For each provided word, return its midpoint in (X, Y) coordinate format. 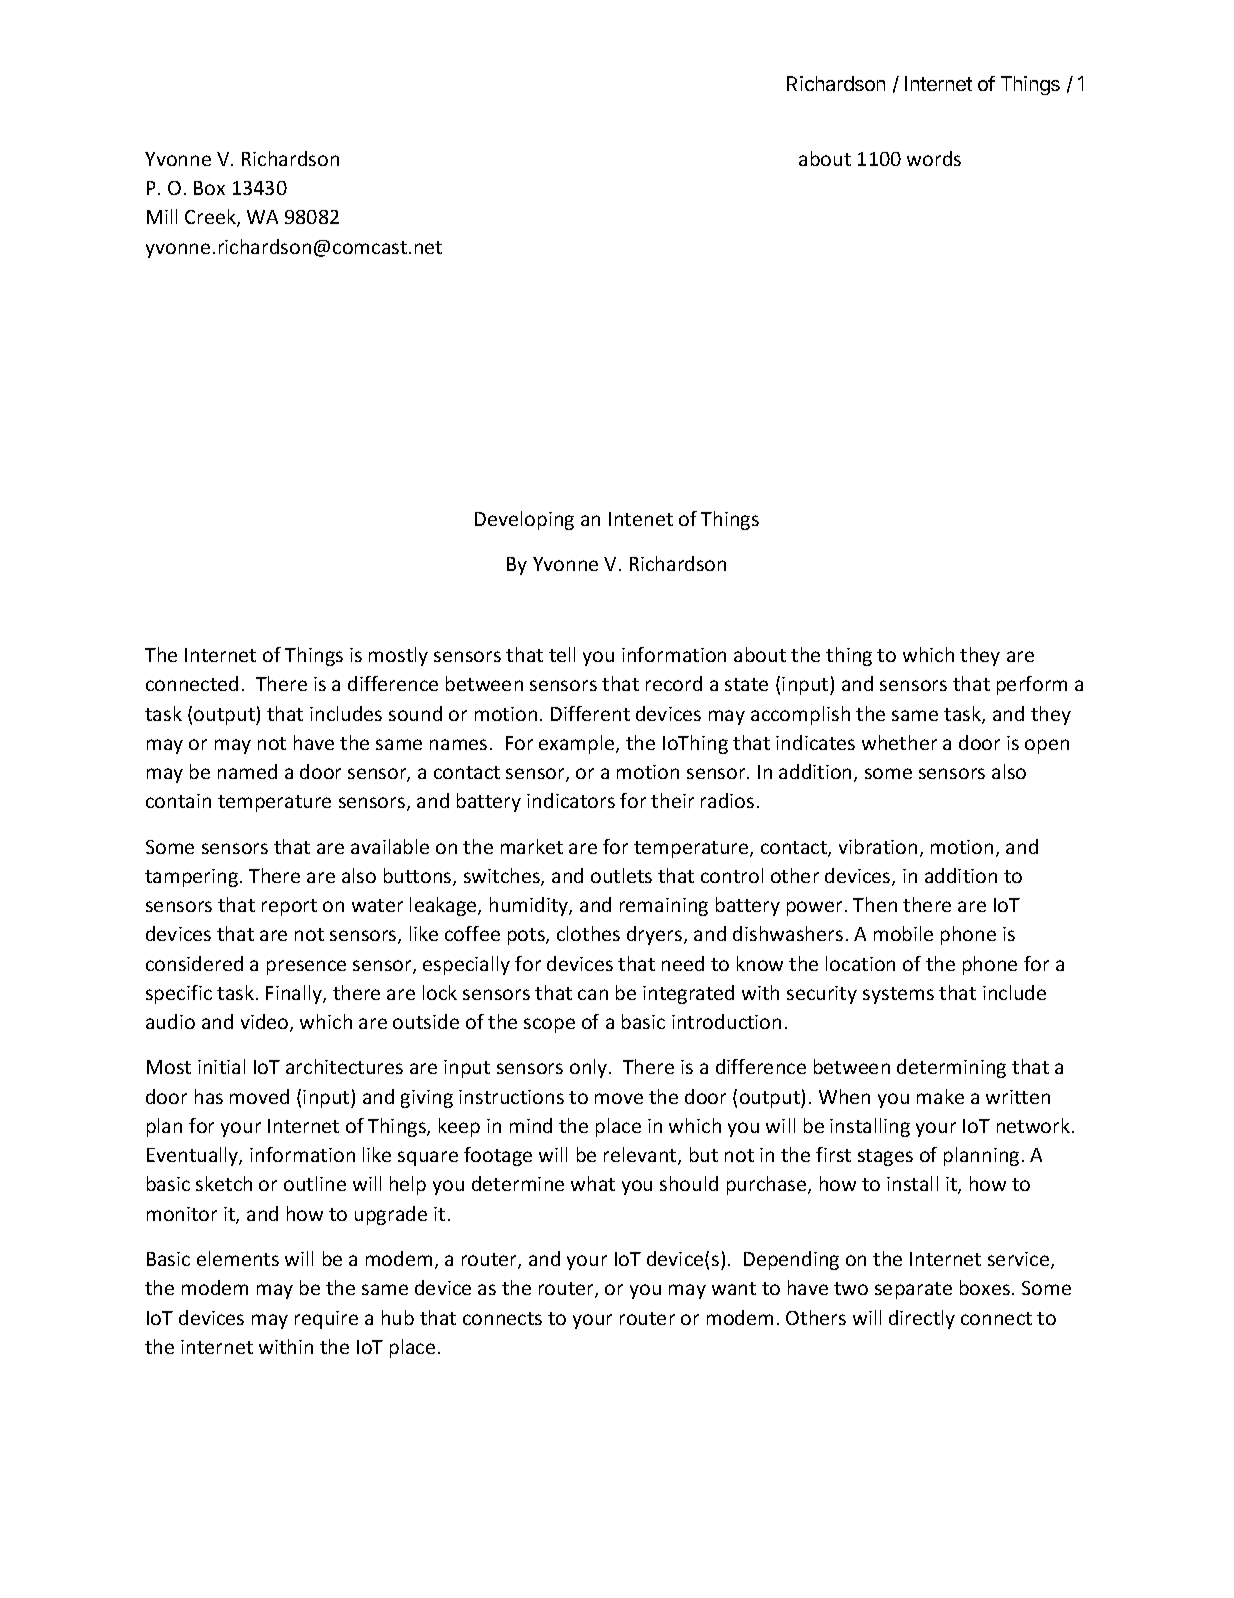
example (578, 744)
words (934, 158)
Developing (524, 520)
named (247, 771)
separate (913, 1290)
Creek (211, 218)
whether (899, 742)
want (734, 1288)
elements (238, 1258)
